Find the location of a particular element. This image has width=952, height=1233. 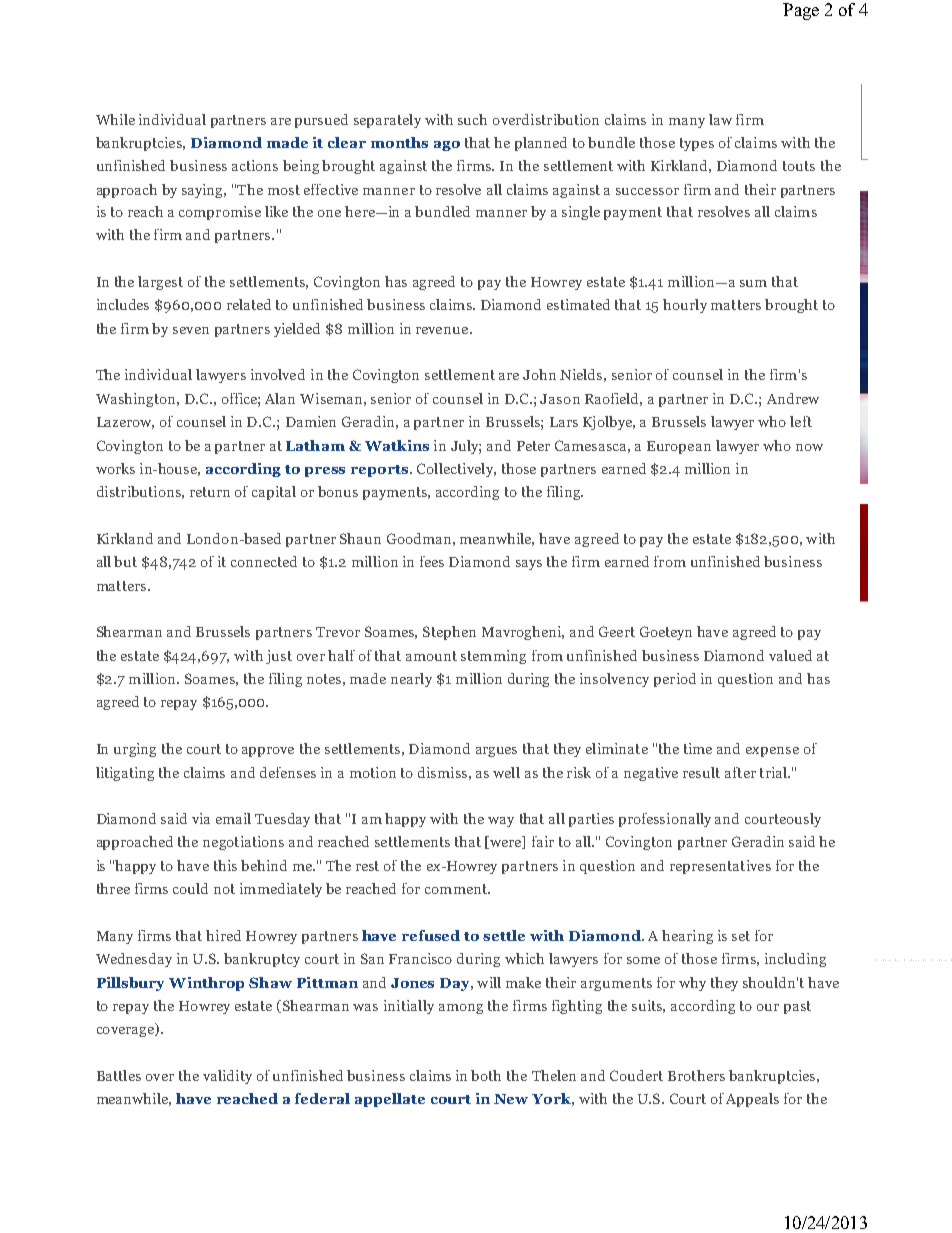

July is located at coordinates (466, 447).
